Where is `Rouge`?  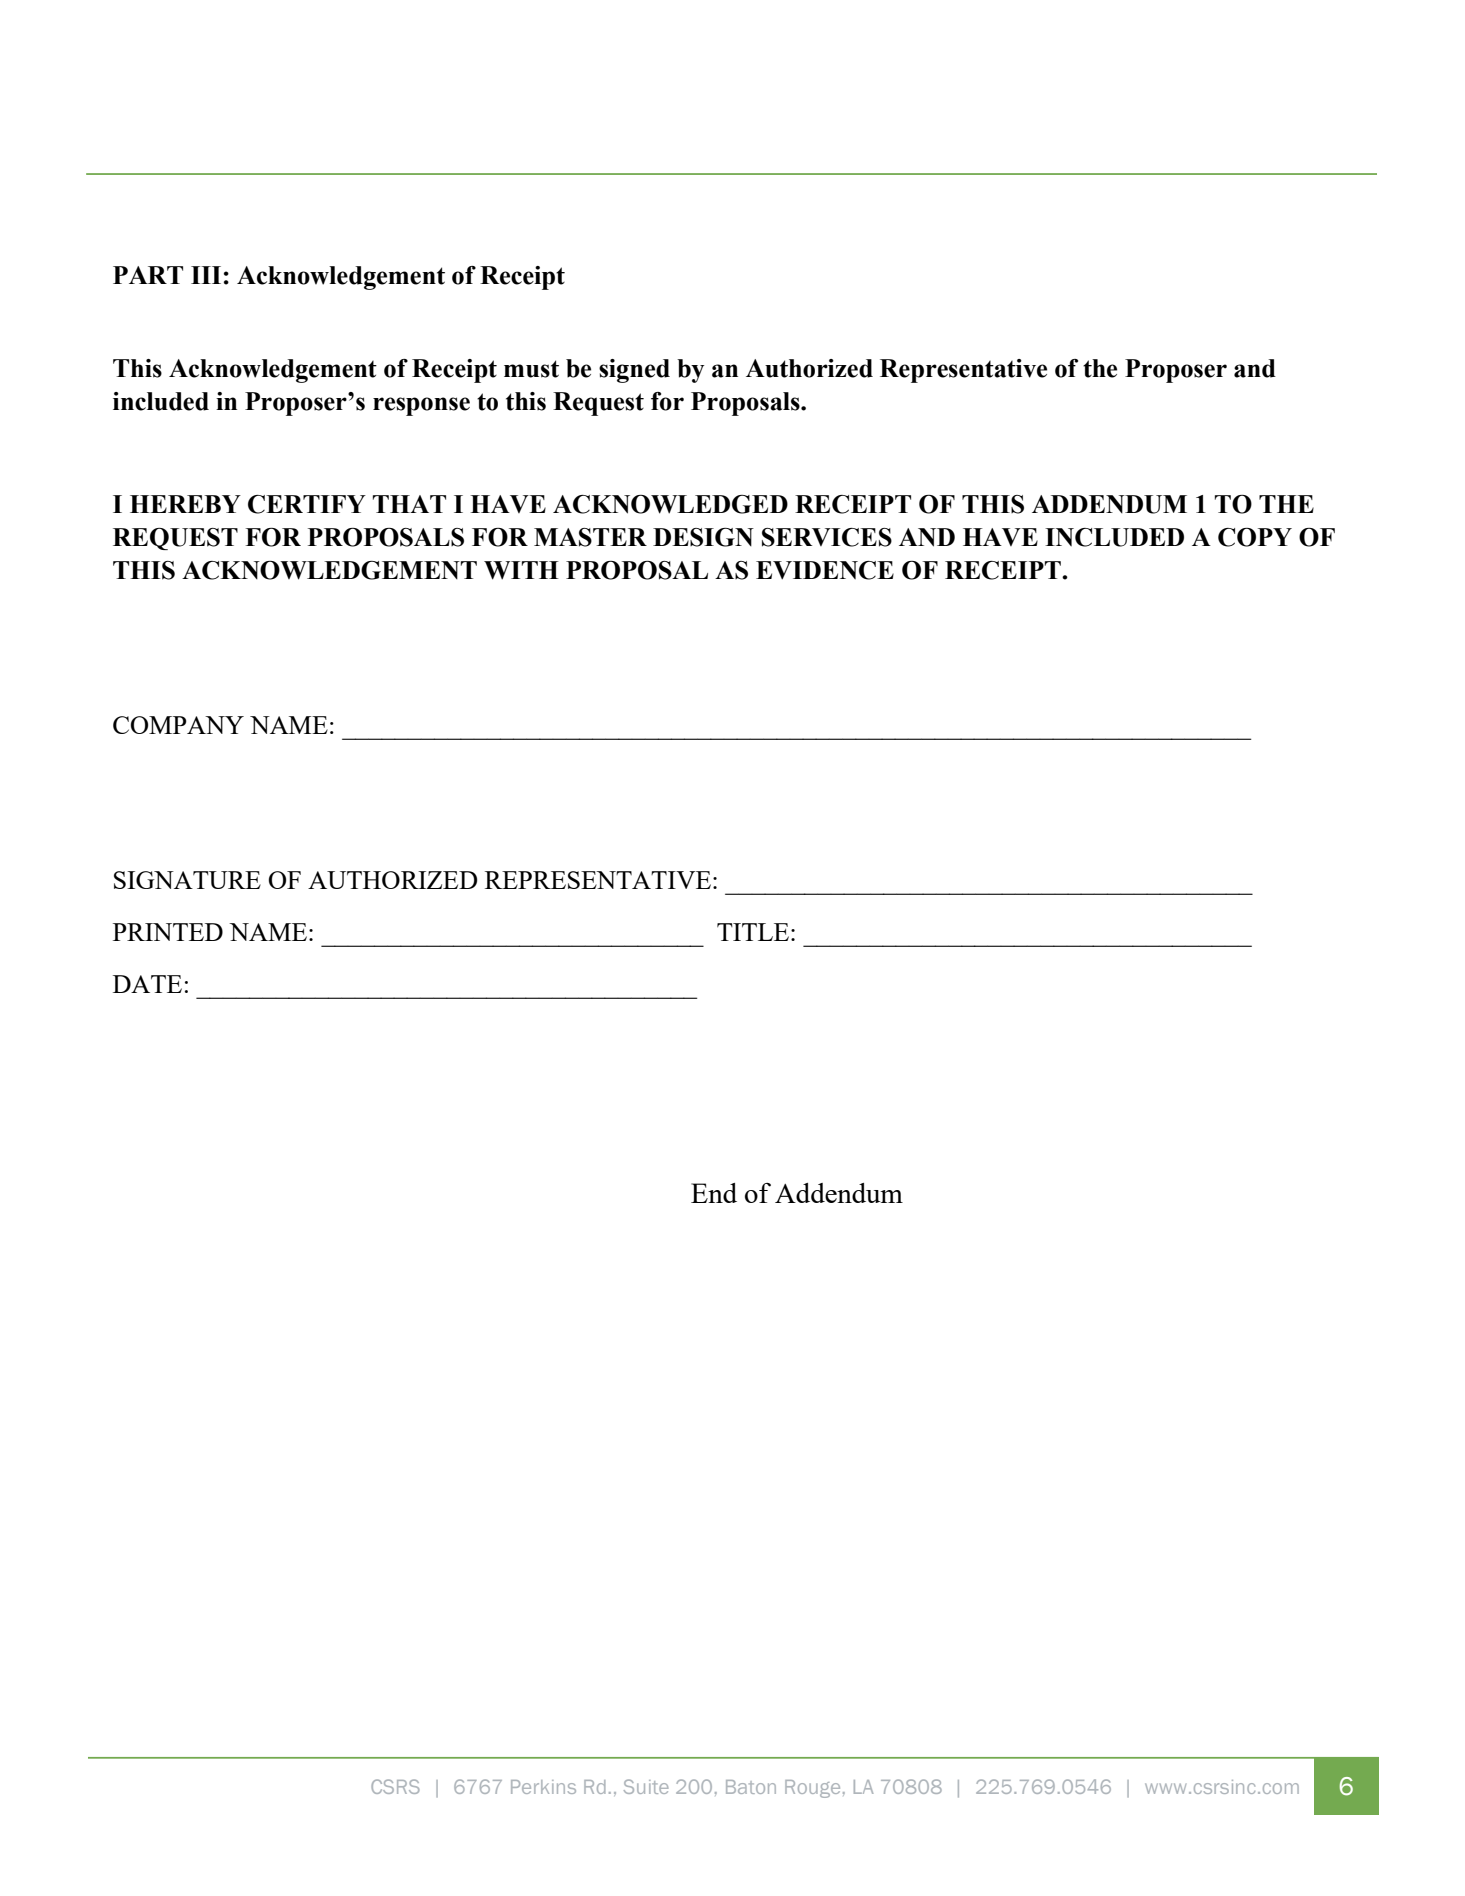
Rouge is located at coordinates (812, 1789).
